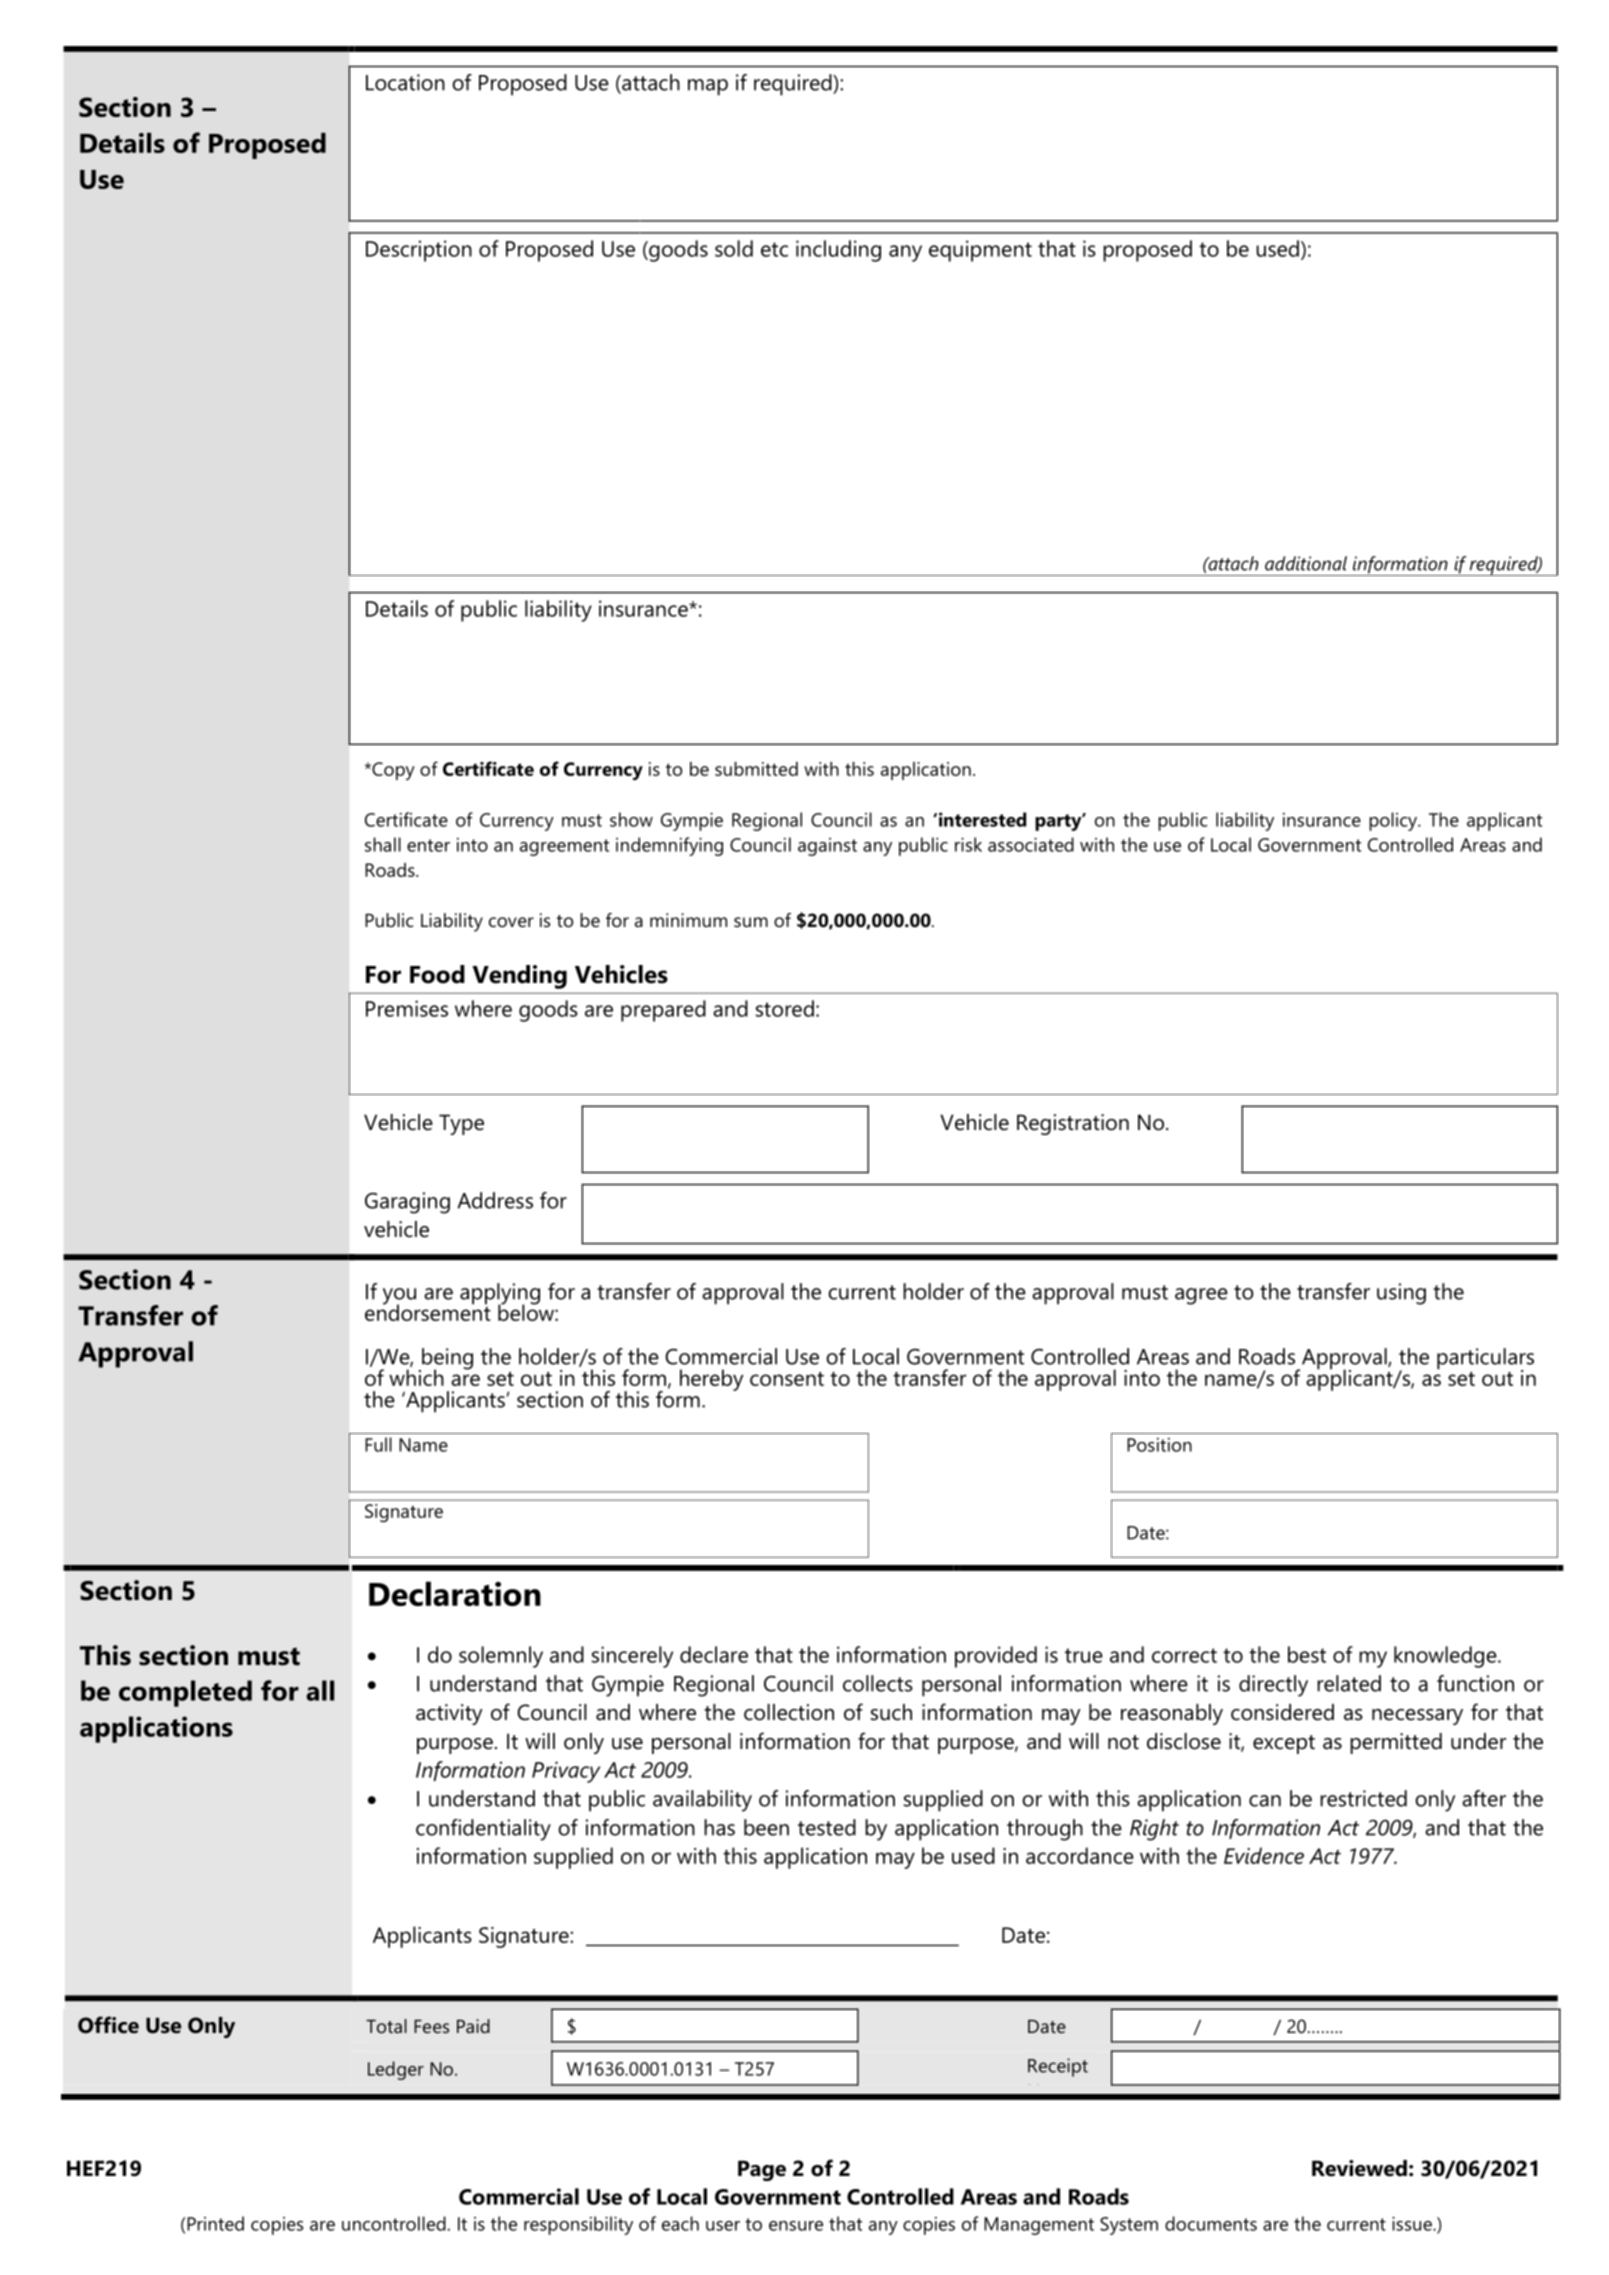  Describe the element at coordinates (1306, 563) in the screenshot. I see `additional` at that location.
